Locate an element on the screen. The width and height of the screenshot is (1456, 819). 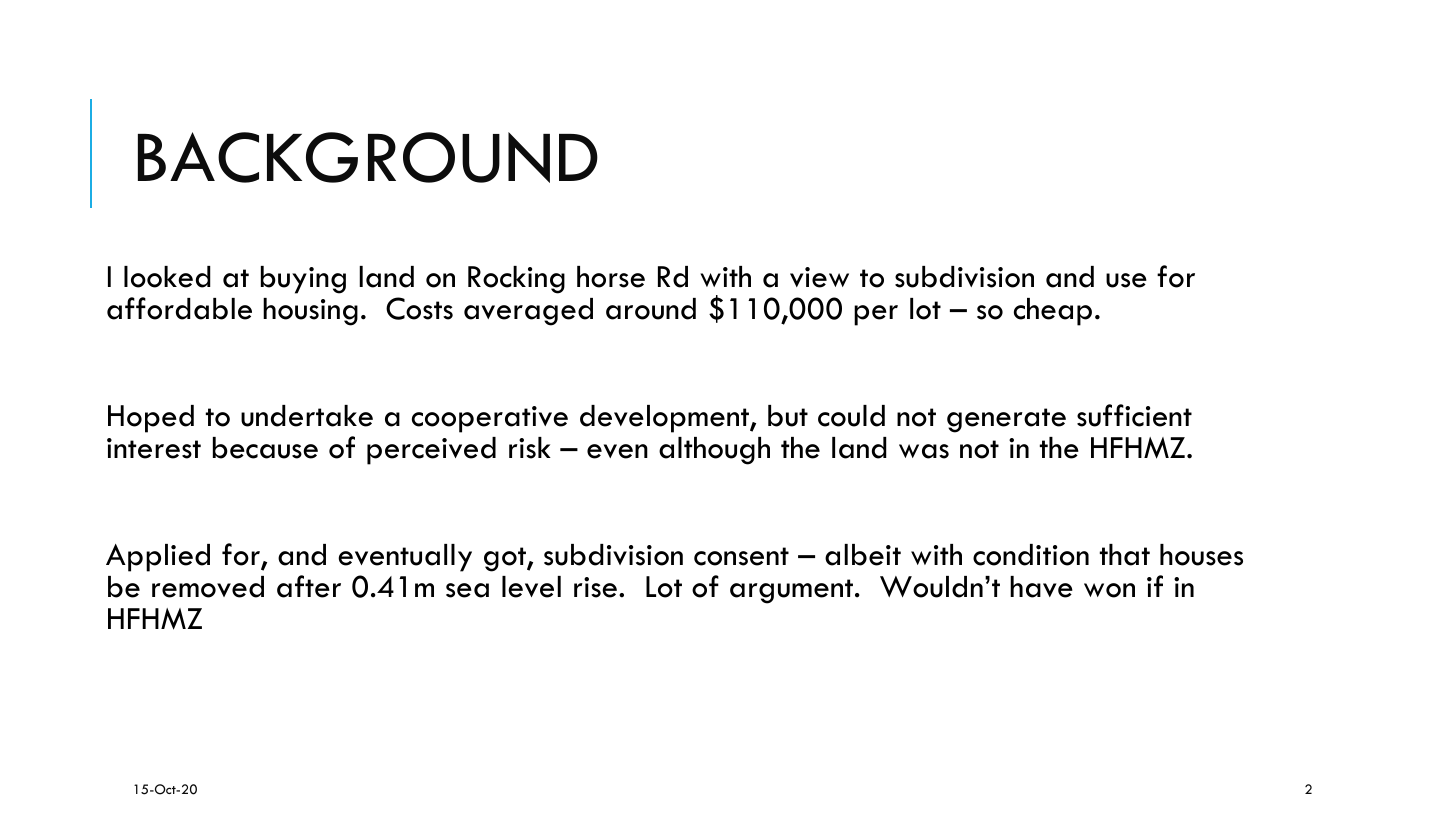
horse is located at coordinates (611, 277).
